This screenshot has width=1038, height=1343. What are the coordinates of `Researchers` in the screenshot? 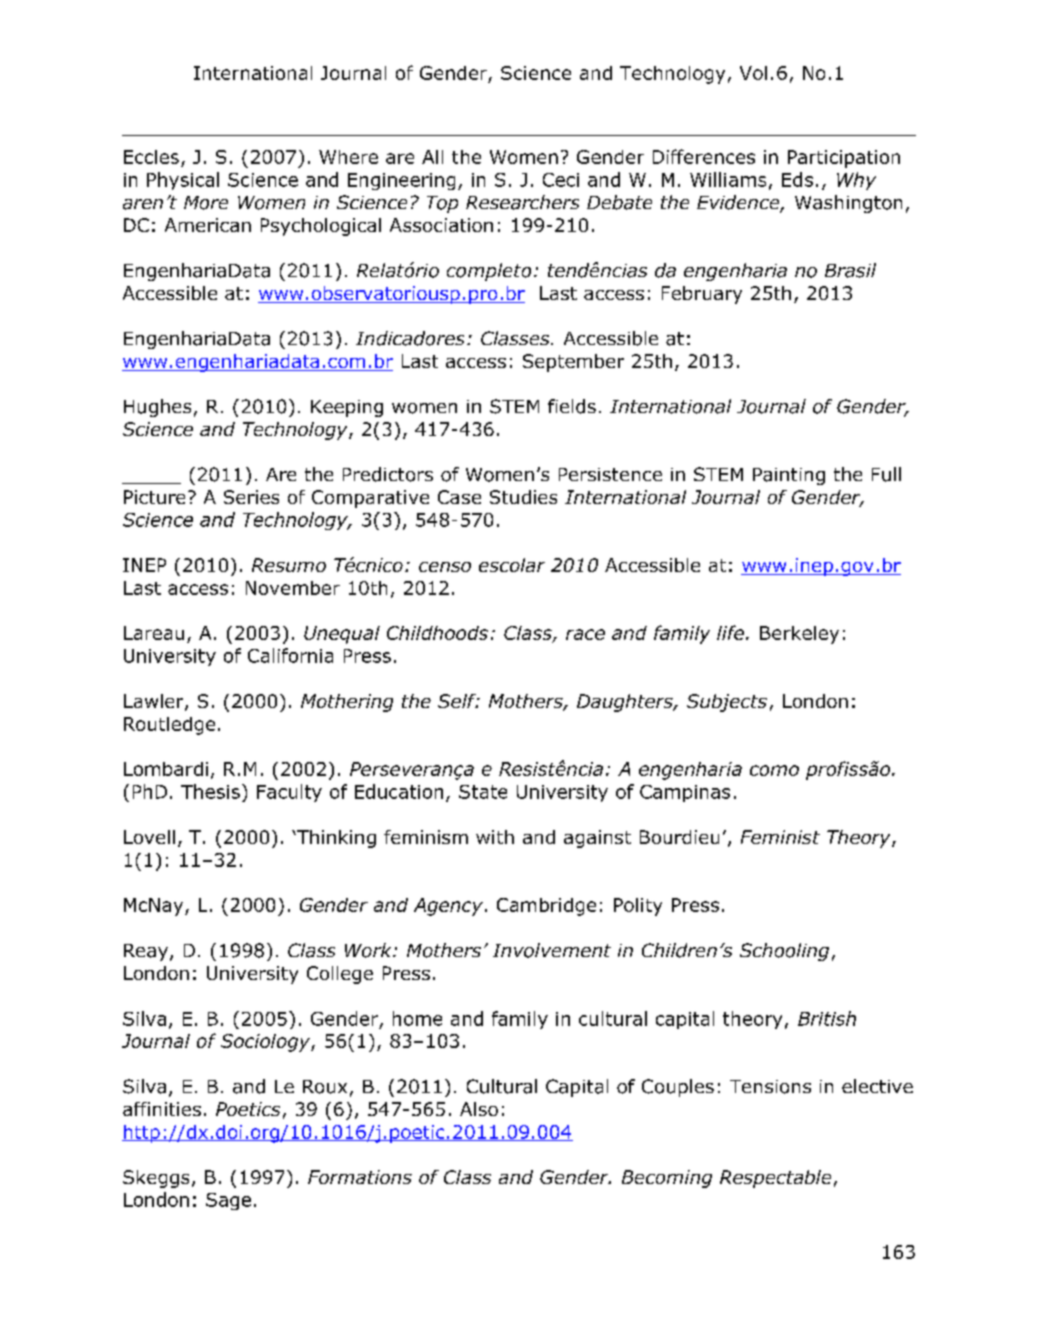 It's located at (522, 202).
